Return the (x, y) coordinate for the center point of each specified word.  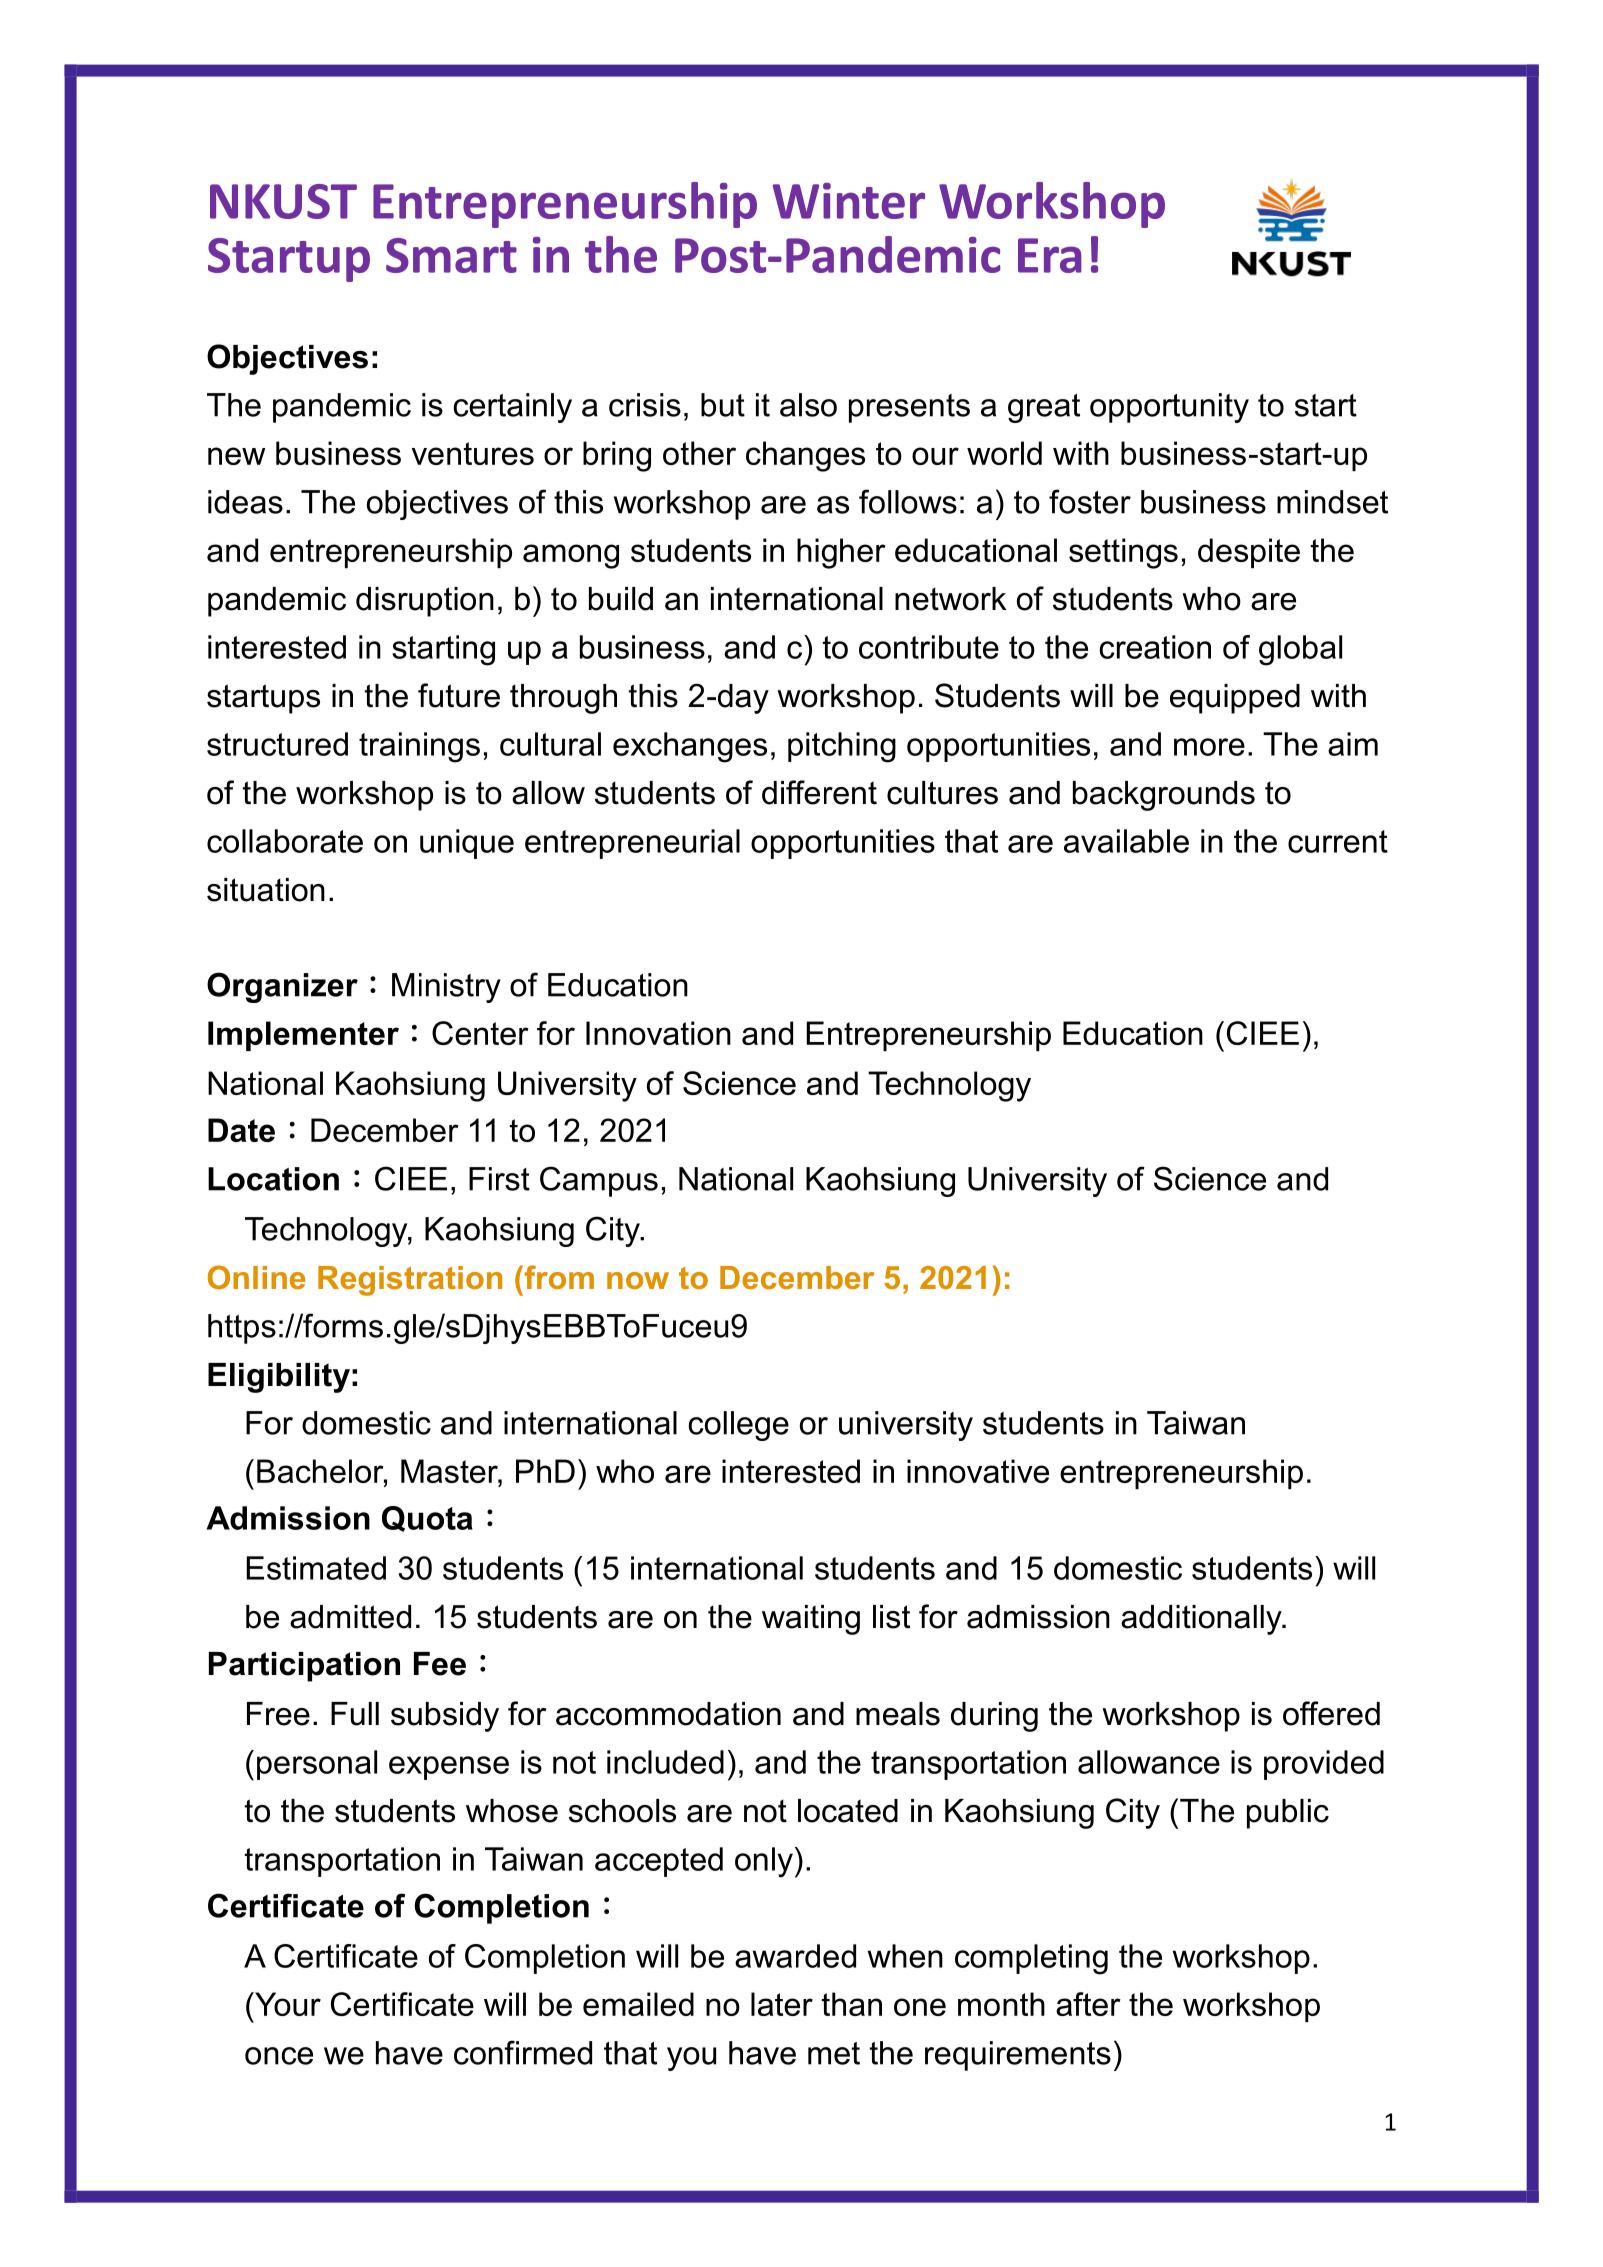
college (738, 1426)
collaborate (285, 841)
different (819, 792)
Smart (451, 255)
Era (1050, 255)
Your (287, 2004)
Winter (849, 201)
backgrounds (1164, 796)
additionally (1202, 1620)
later (782, 2004)
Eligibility (279, 1378)
